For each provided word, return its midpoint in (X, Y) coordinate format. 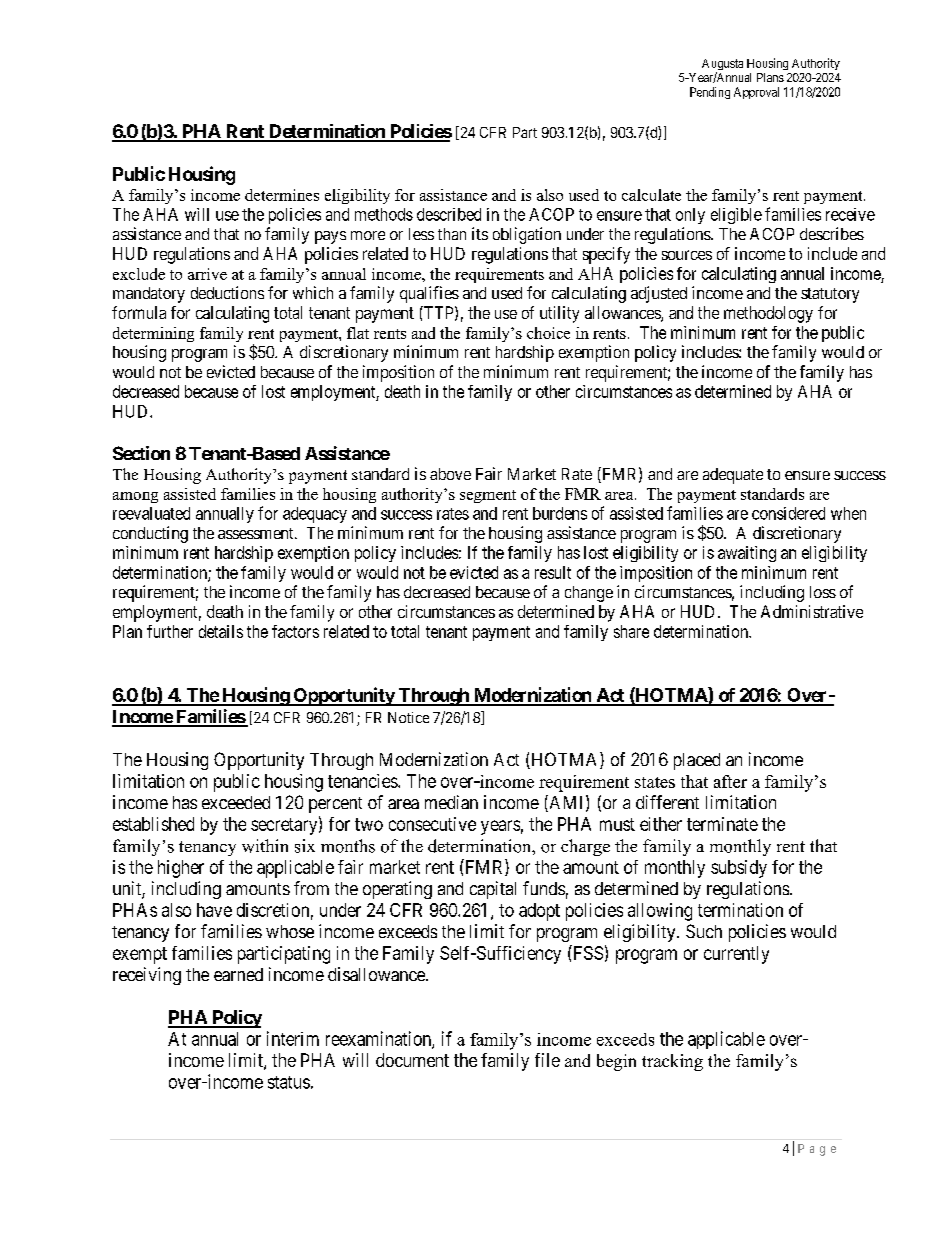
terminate (722, 824)
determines (282, 195)
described (449, 214)
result (553, 572)
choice (548, 333)
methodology (768, 314)
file (547, 1060)
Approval (756, 93)
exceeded (236, 802)
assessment (257, 533)
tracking (672, 1062)
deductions (227, 292)
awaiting (747, 554)
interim (293, 1038)
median (451, 802)
